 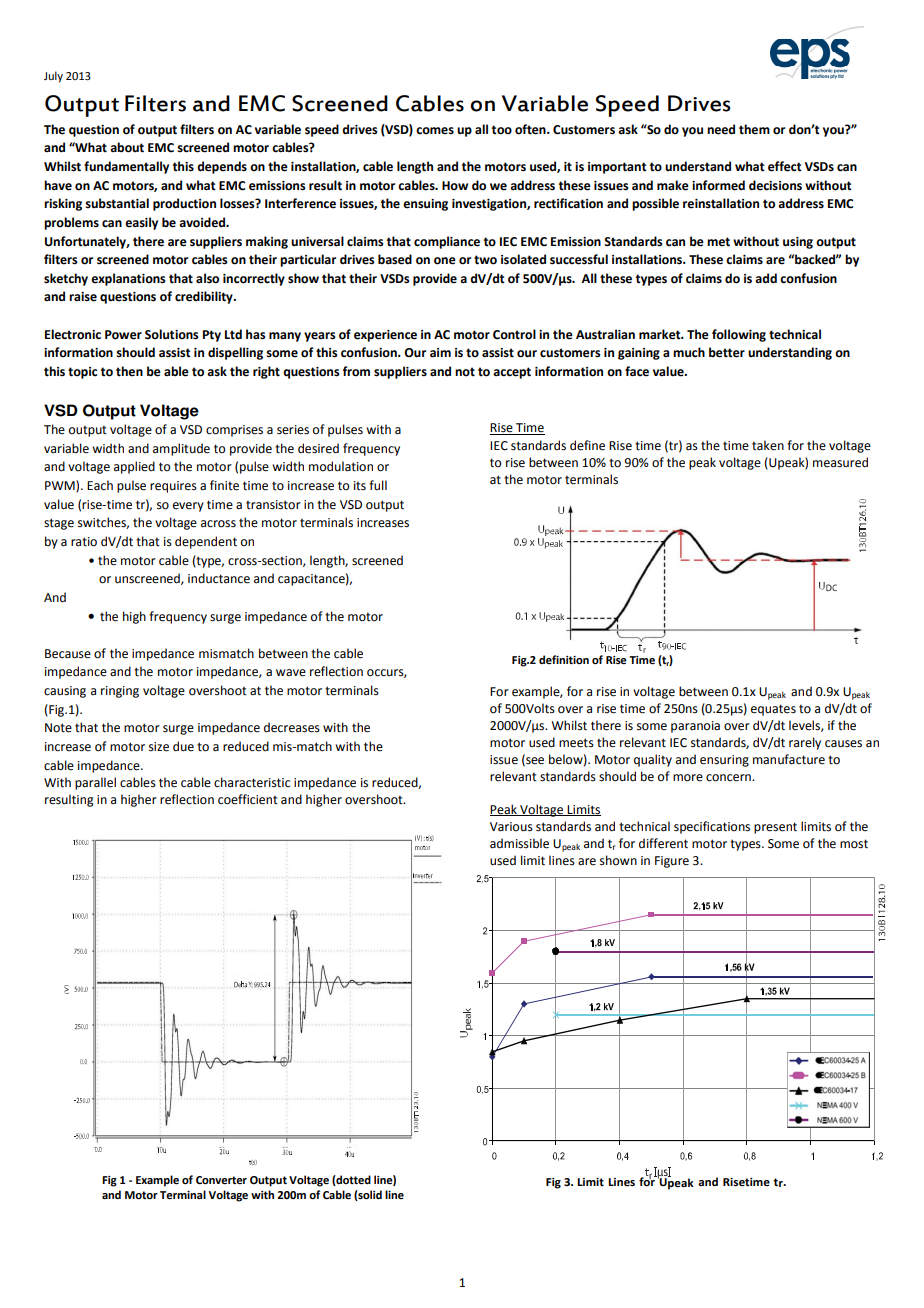 I want to click on taken, so click(x=768, y=445).
